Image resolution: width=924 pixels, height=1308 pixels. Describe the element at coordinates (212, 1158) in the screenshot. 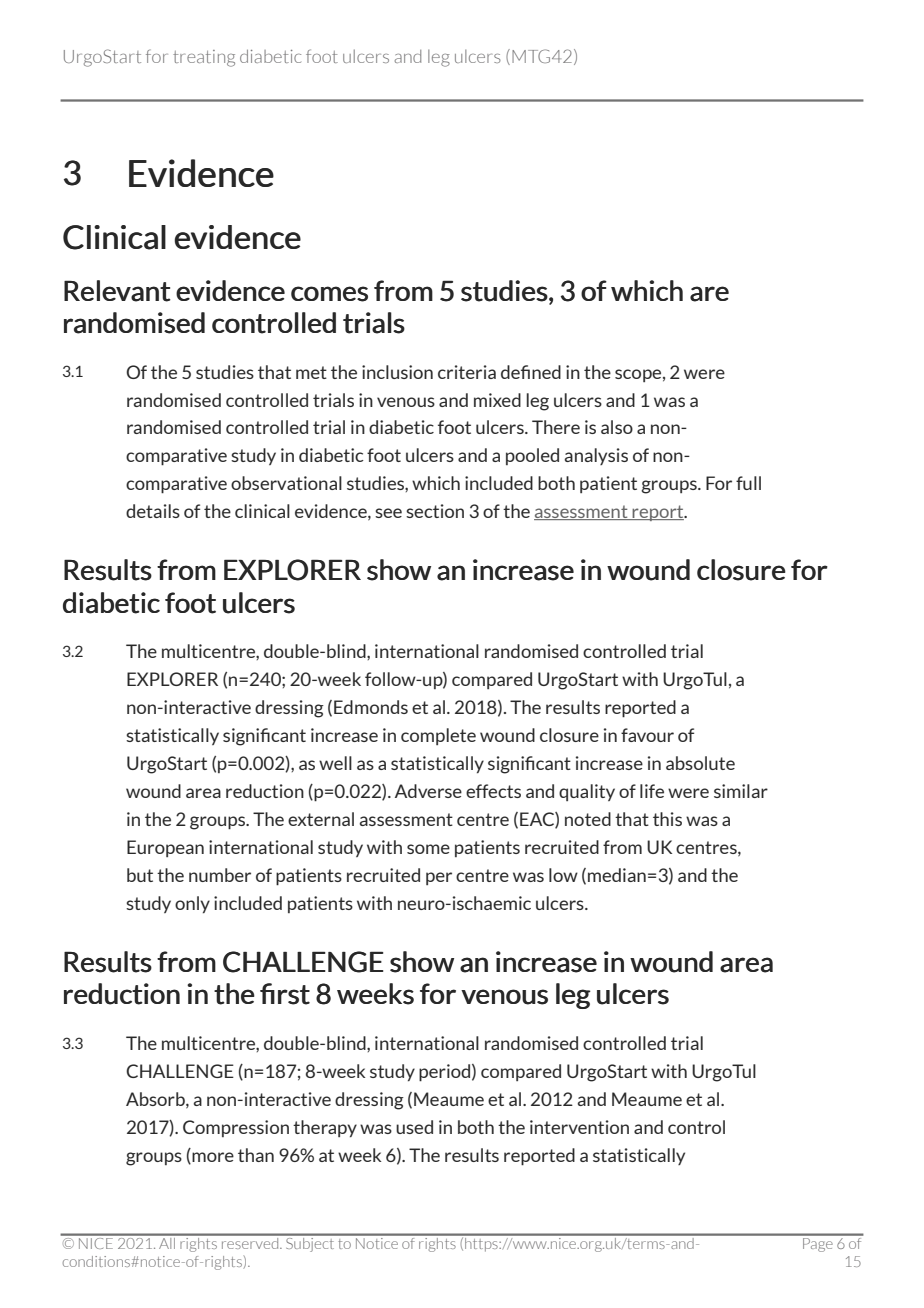

I see `more` at that location.
